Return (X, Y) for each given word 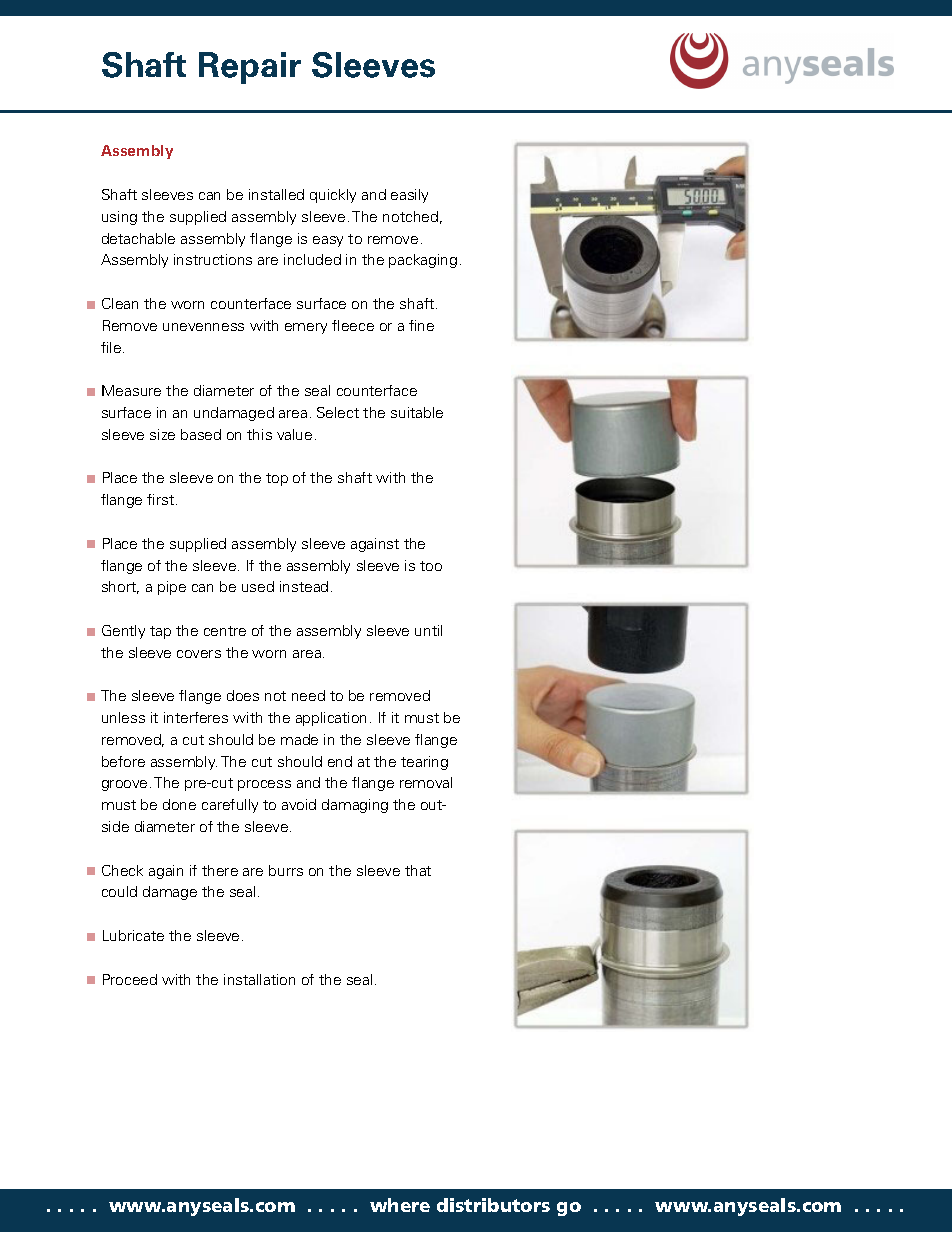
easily (409, 196)
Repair (250, 68)
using (119, 218)
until (428, 630)
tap (160, 632)
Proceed (130, 979)
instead (304, 586)
